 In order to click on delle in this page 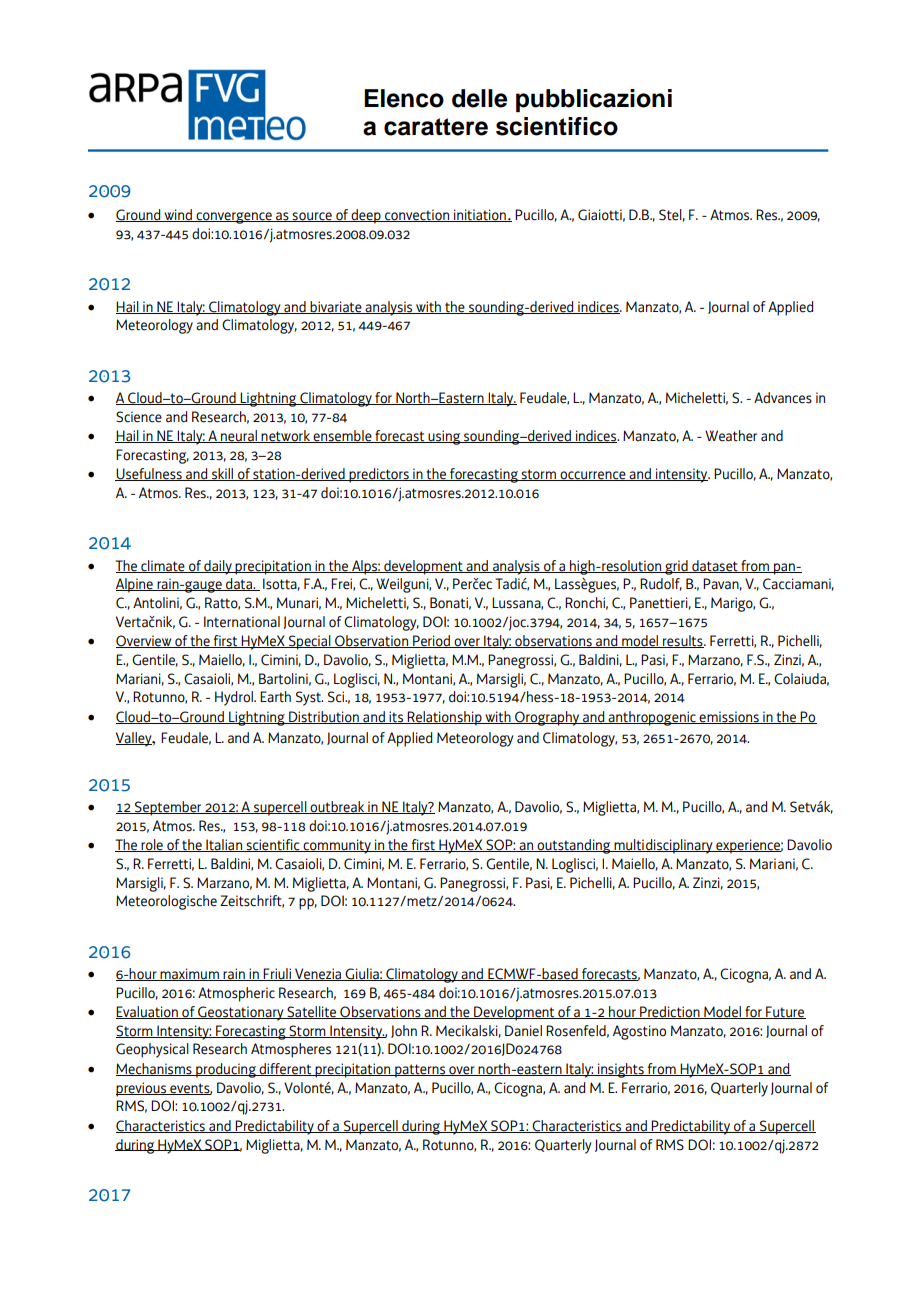, I will do `click(479, 98)`.
